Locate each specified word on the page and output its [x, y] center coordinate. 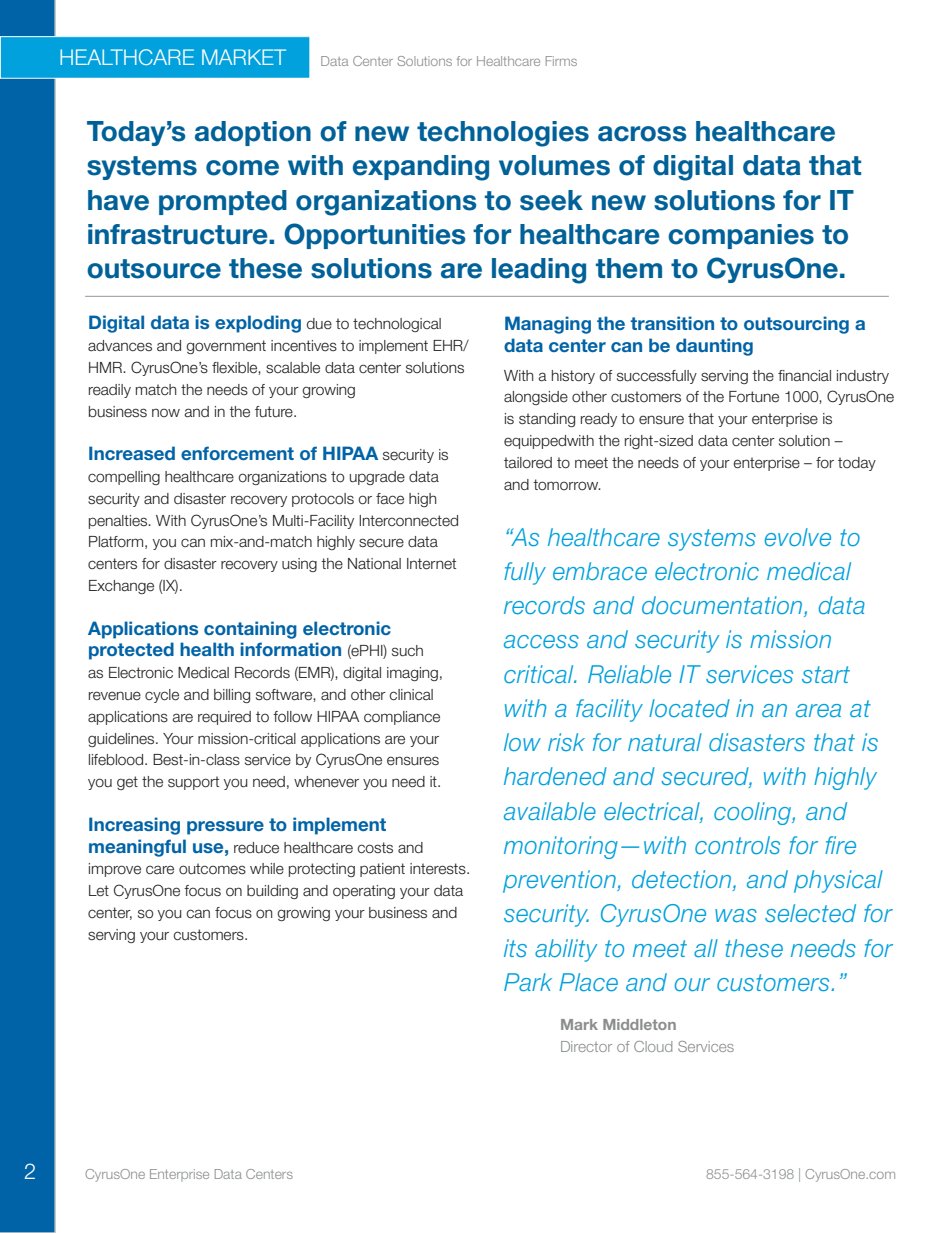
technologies [503, 134]
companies [741, 236]
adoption [253, 133]
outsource [154, 269]
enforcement [237, 453]
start [826, 674]
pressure [225, 828]
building [272, 892]
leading [539, 271]
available [550, 811]
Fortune [754, 397]
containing [250, 630]
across [642, 134]
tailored [528, 463]
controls [737, 845]
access [541, 642]
